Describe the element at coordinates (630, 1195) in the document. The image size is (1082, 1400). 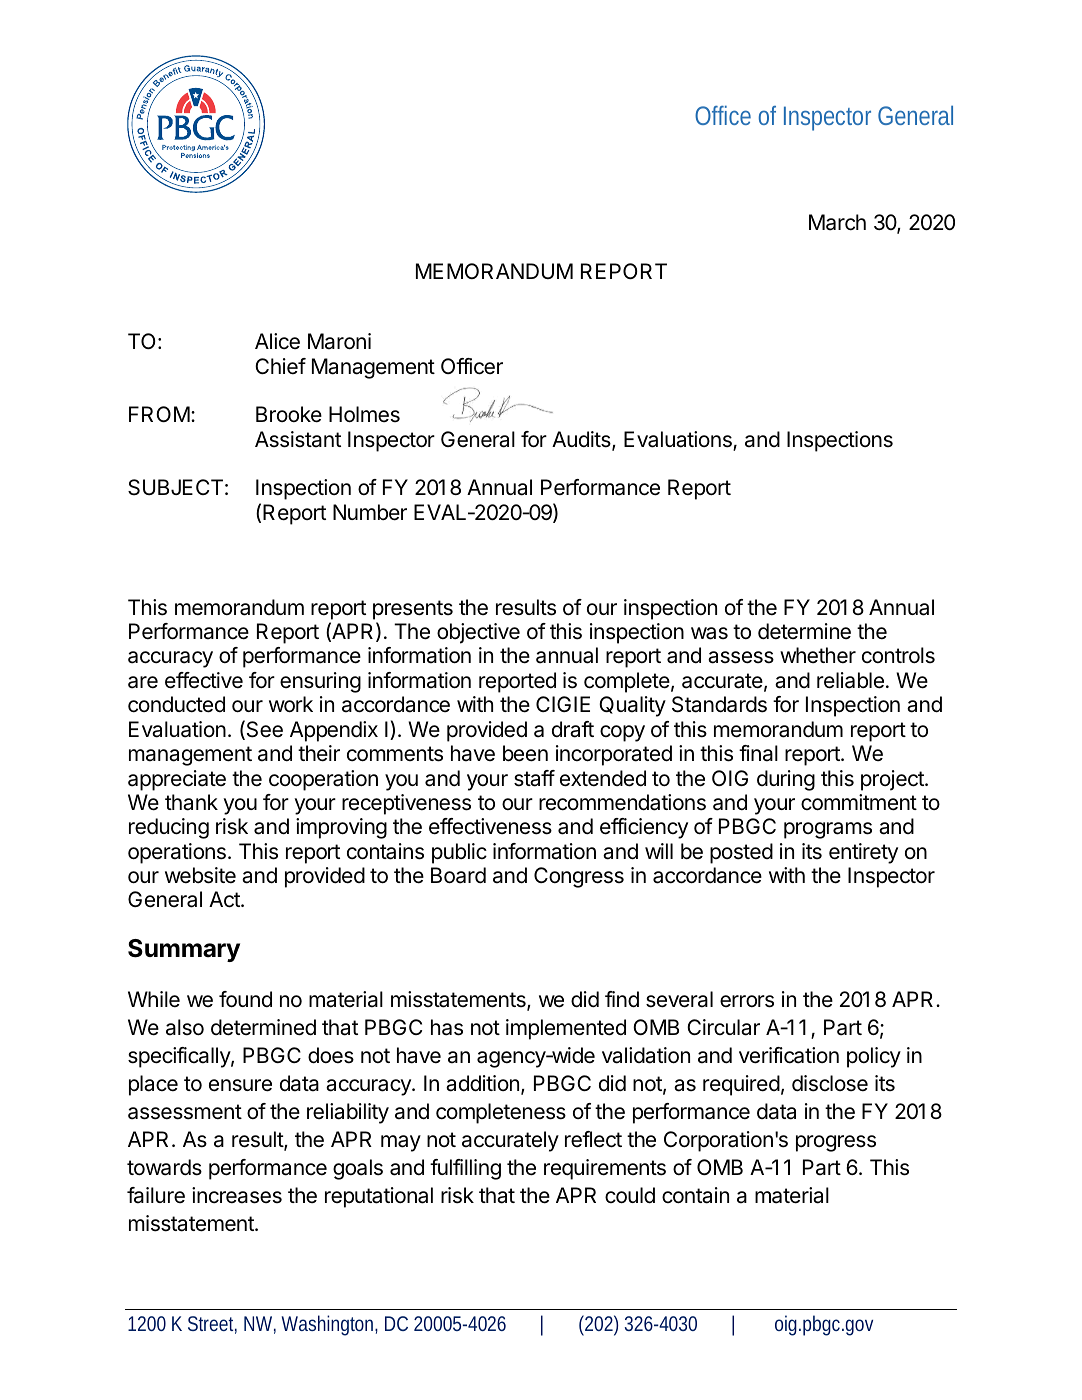
I see `could` at that location.
